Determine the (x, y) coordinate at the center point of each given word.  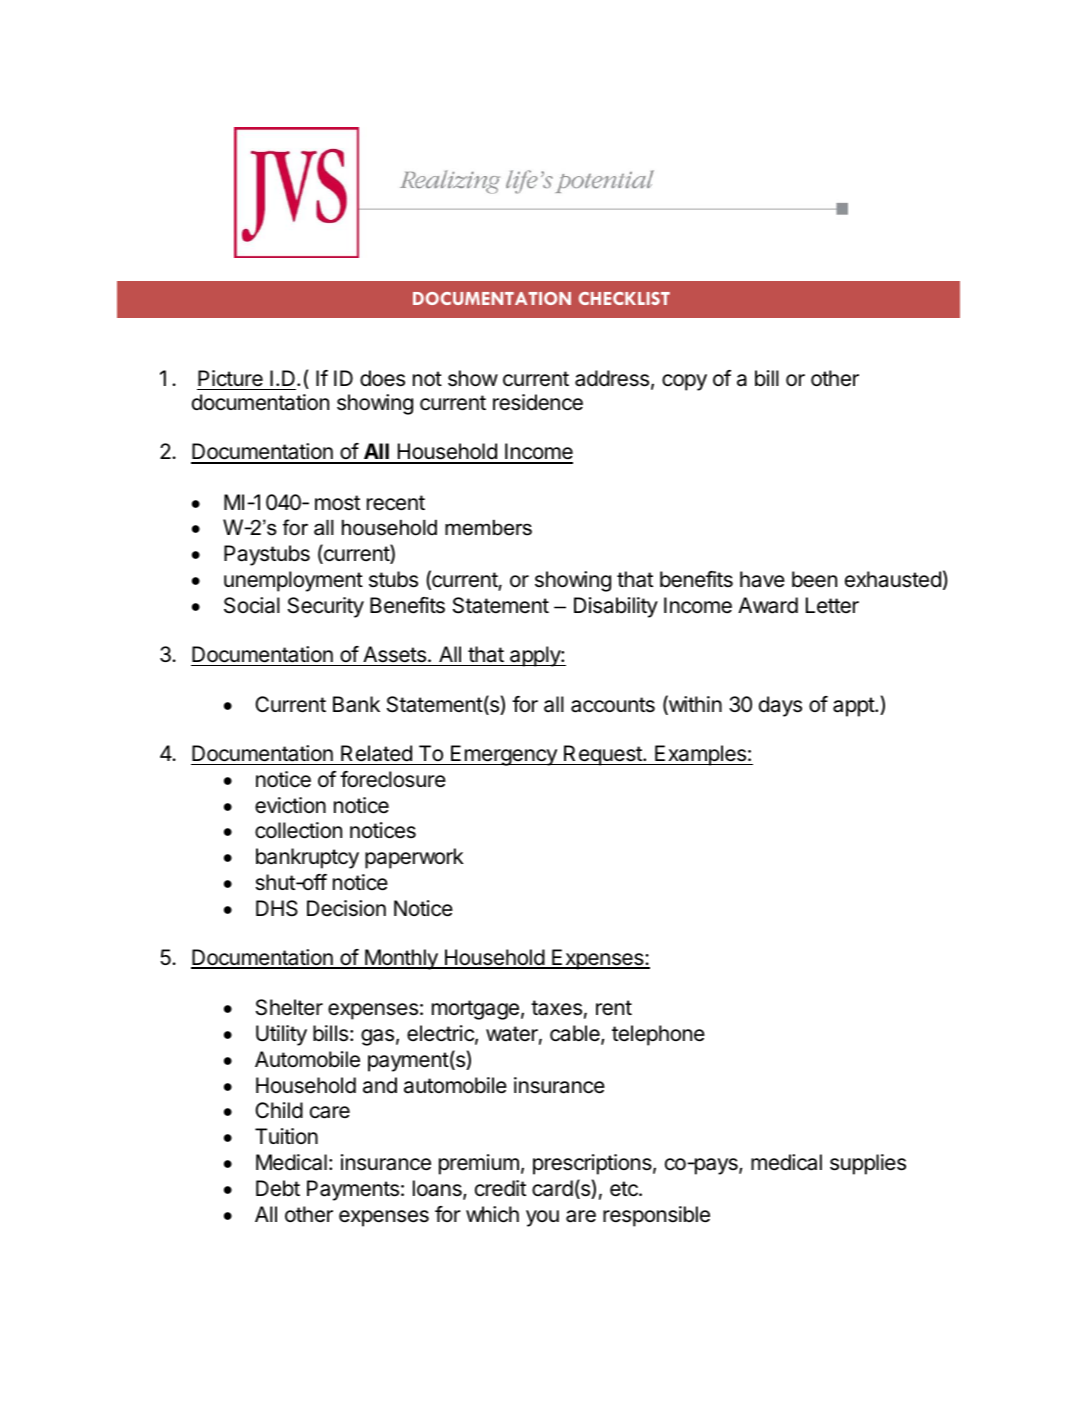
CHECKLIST (624, 298)
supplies (868, 1164)
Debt (278, 1188)
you (542, 1218)
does (382, 378)
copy (684, 382)
